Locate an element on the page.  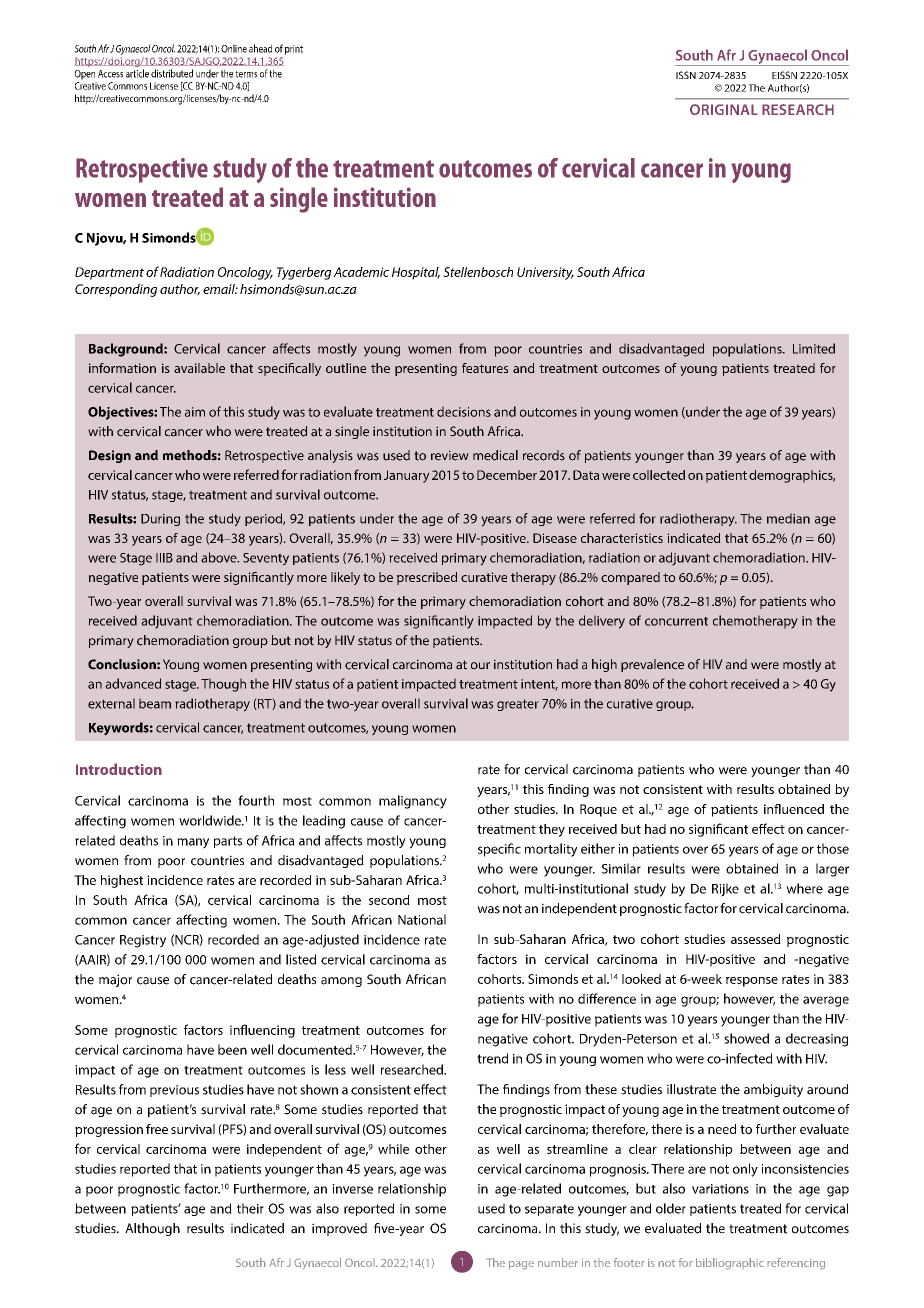
Limited is located at coordinates (814, 348).
